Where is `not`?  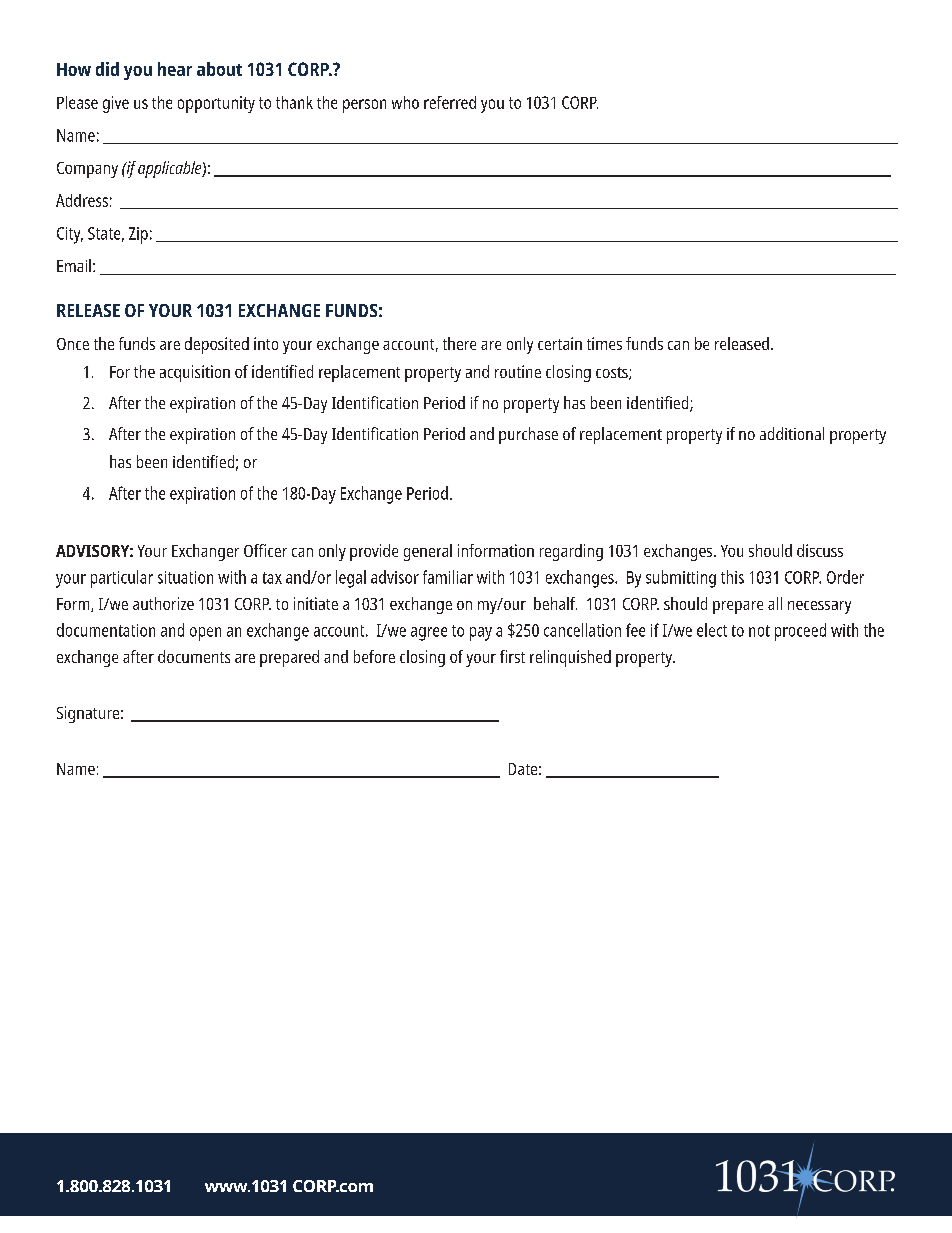 not is located at coordinates (759, 631).
